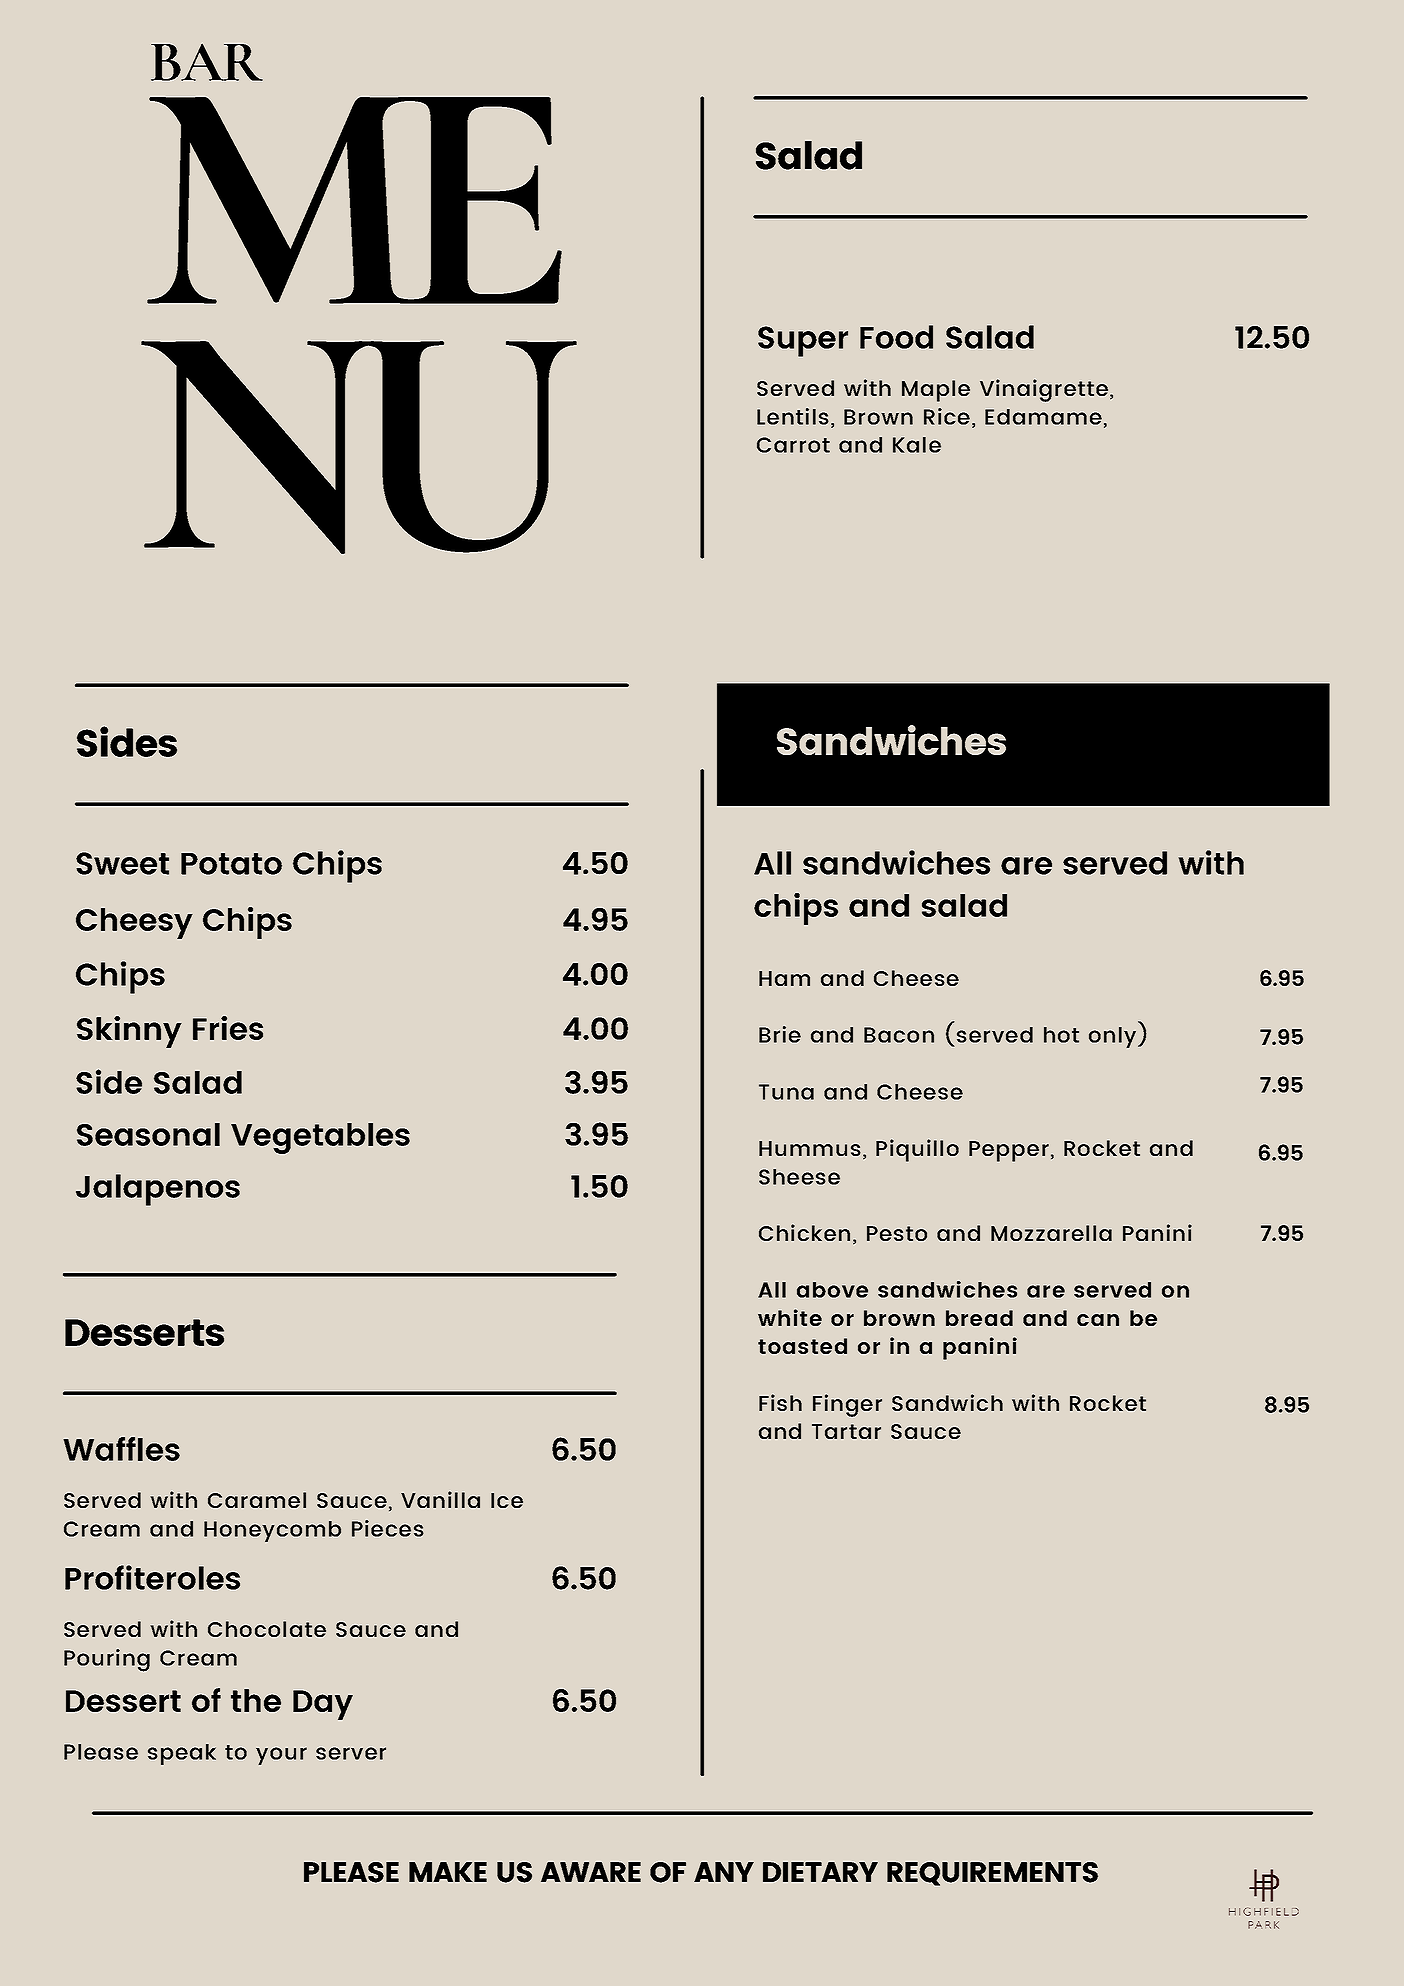  Describe the element at coordinates (182, 1754) in the document. I see `speak` at that location.
